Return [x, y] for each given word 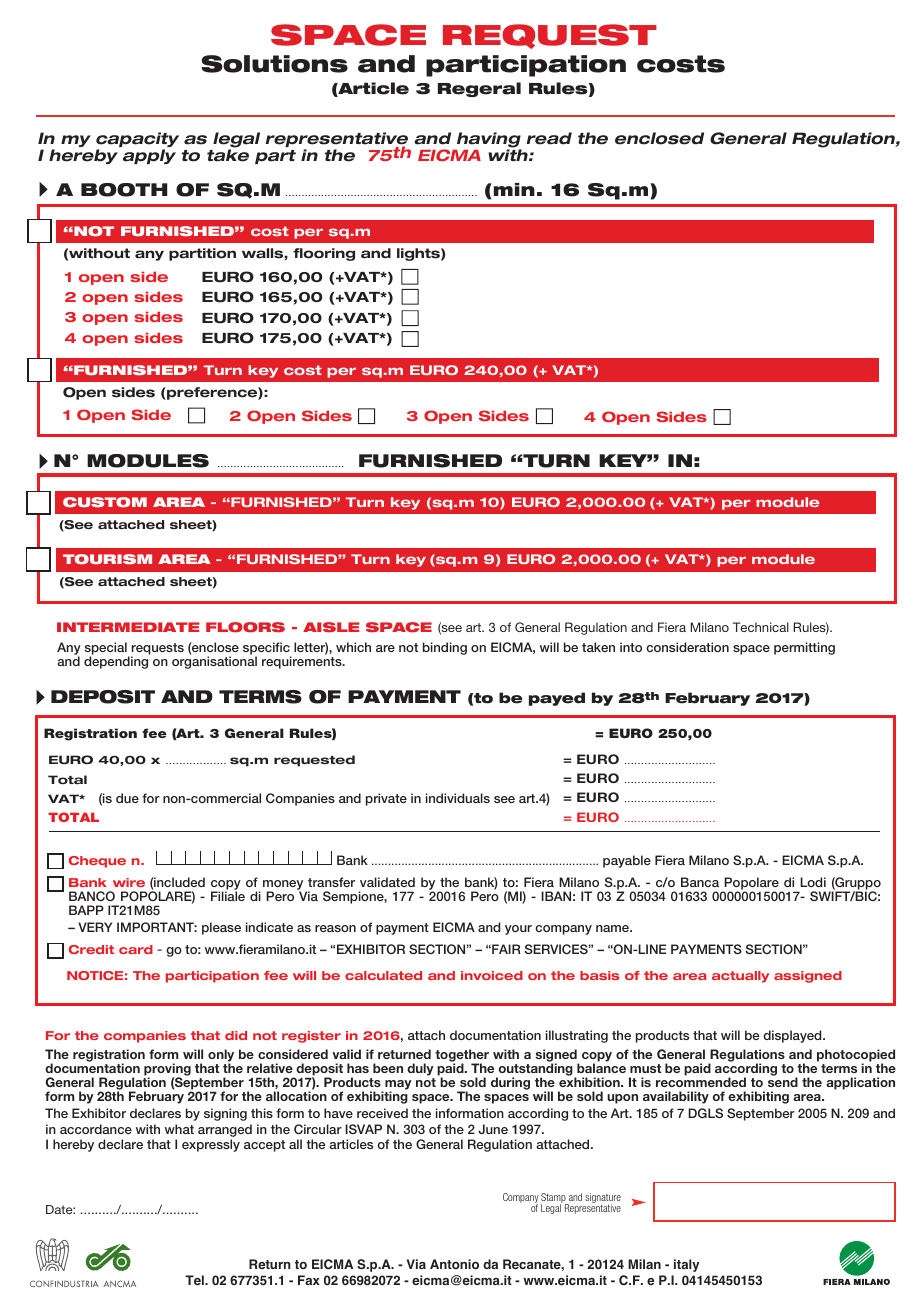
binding [445, 648]
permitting [804, 648]
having [488, 141]
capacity [137, 141]
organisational [214, 662]
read [549, 138]
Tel [195, 1280]
